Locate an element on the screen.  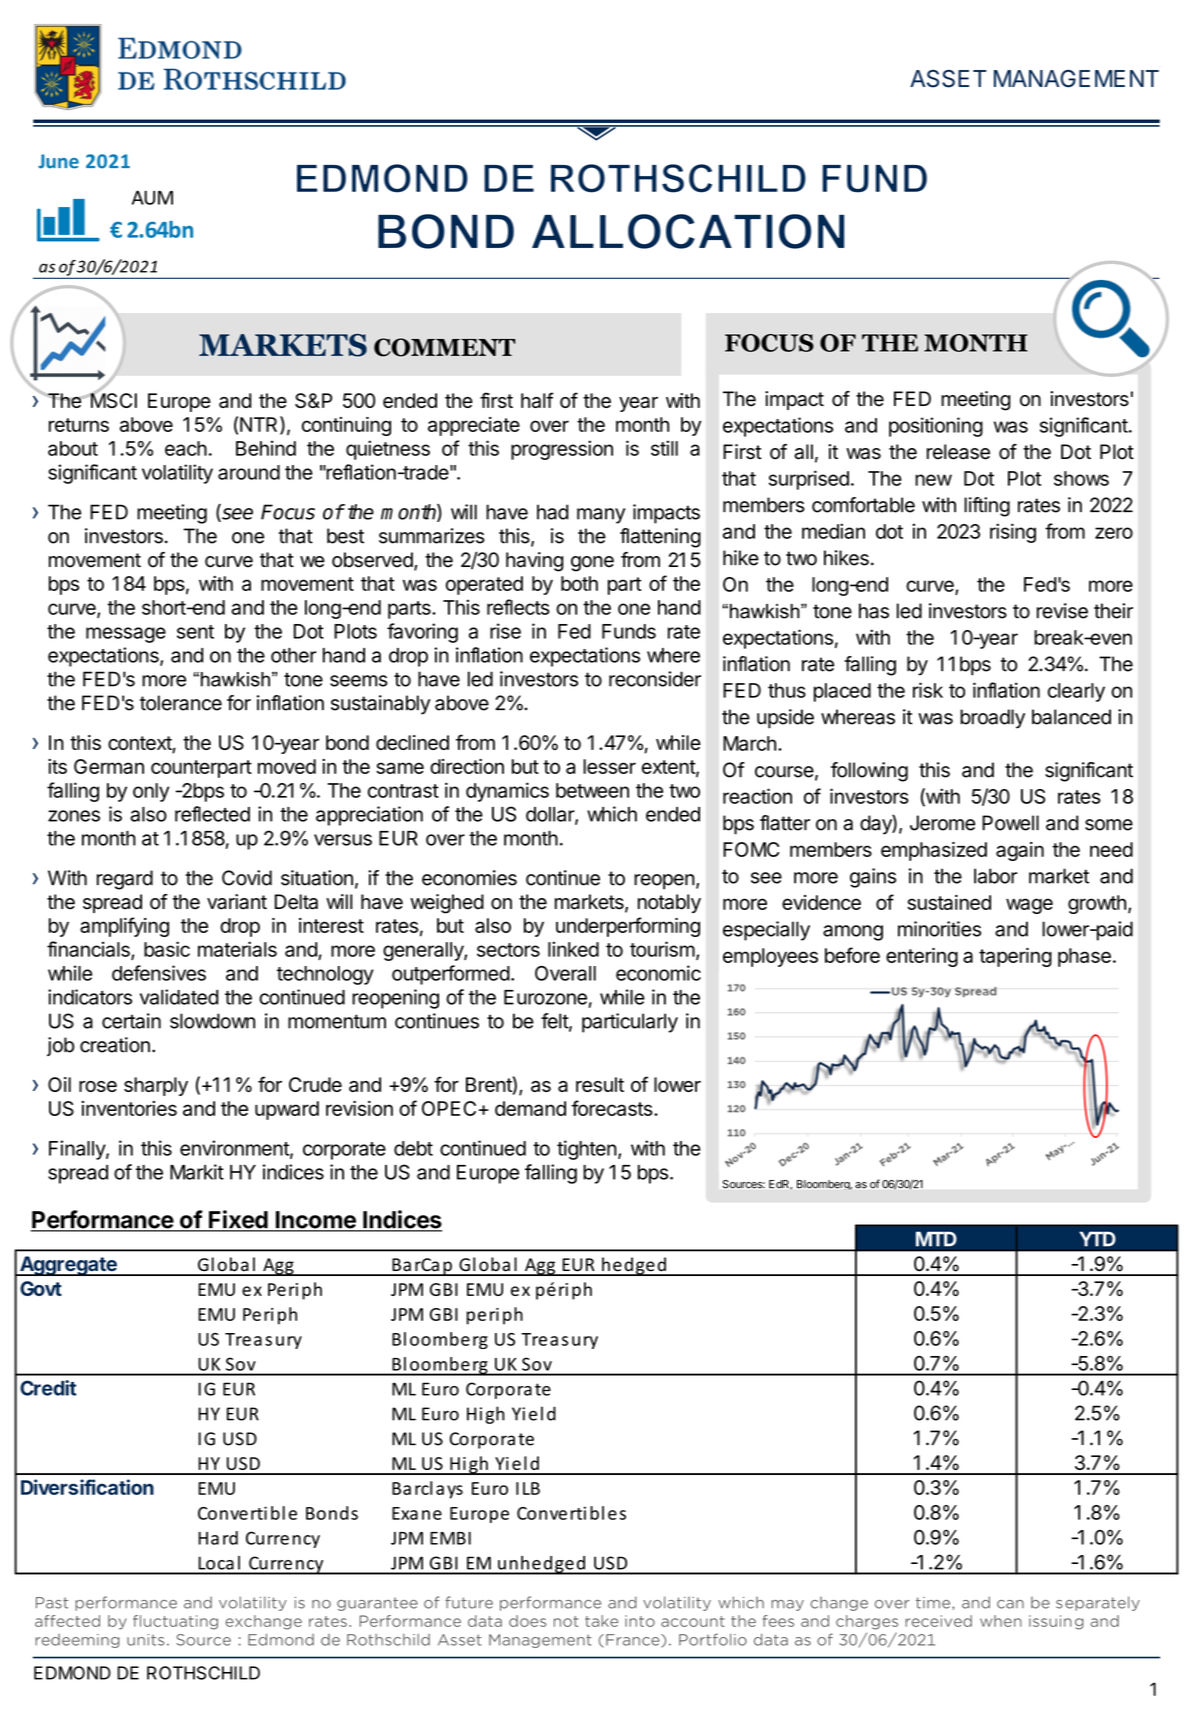
tighten is located at coordinates (587, 1150).
